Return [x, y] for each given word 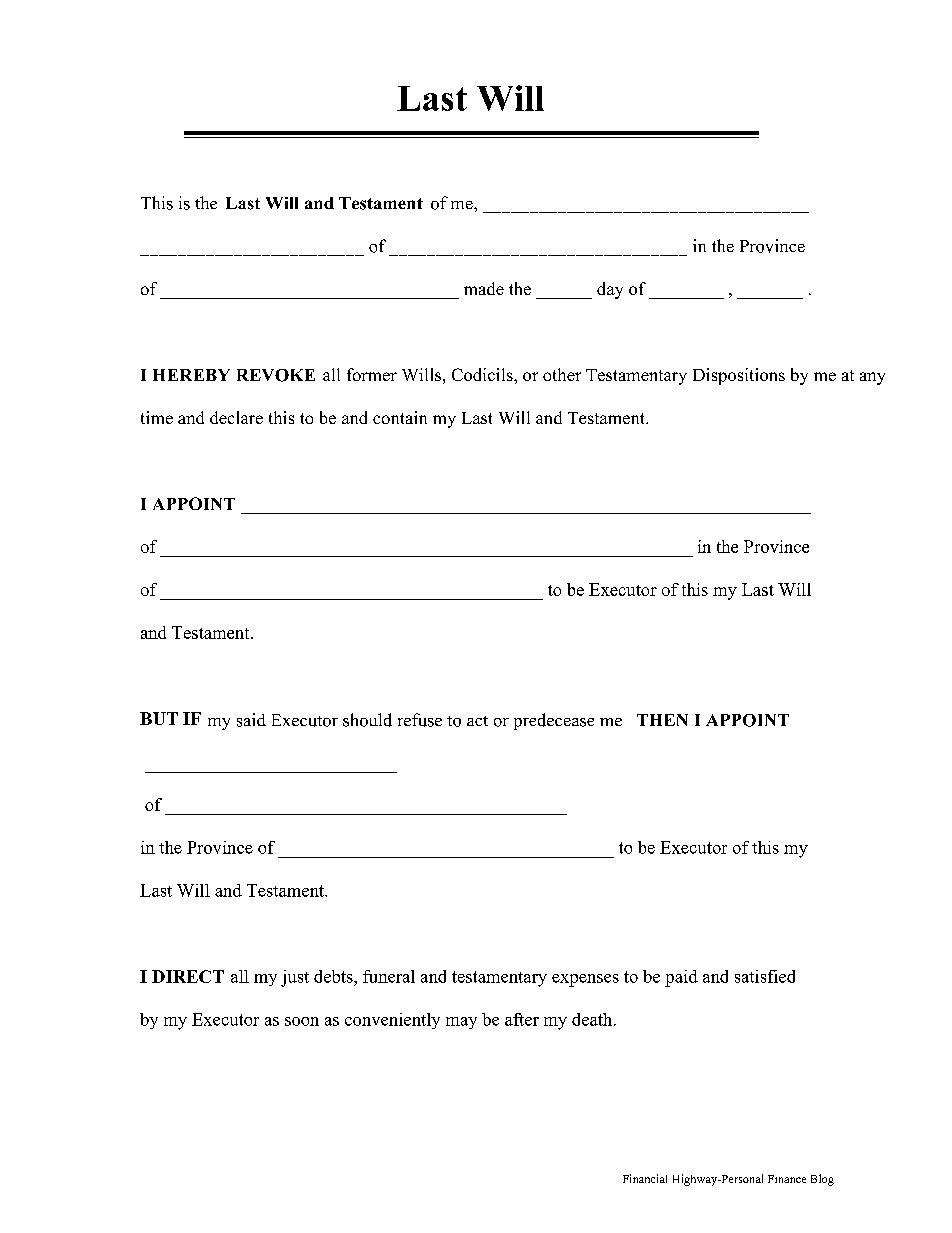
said [251, 720]
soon [302, 1021]
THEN [662, 720]
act [477, 721]
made [484, 288]
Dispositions [739, 376]
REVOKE [276, 375]
